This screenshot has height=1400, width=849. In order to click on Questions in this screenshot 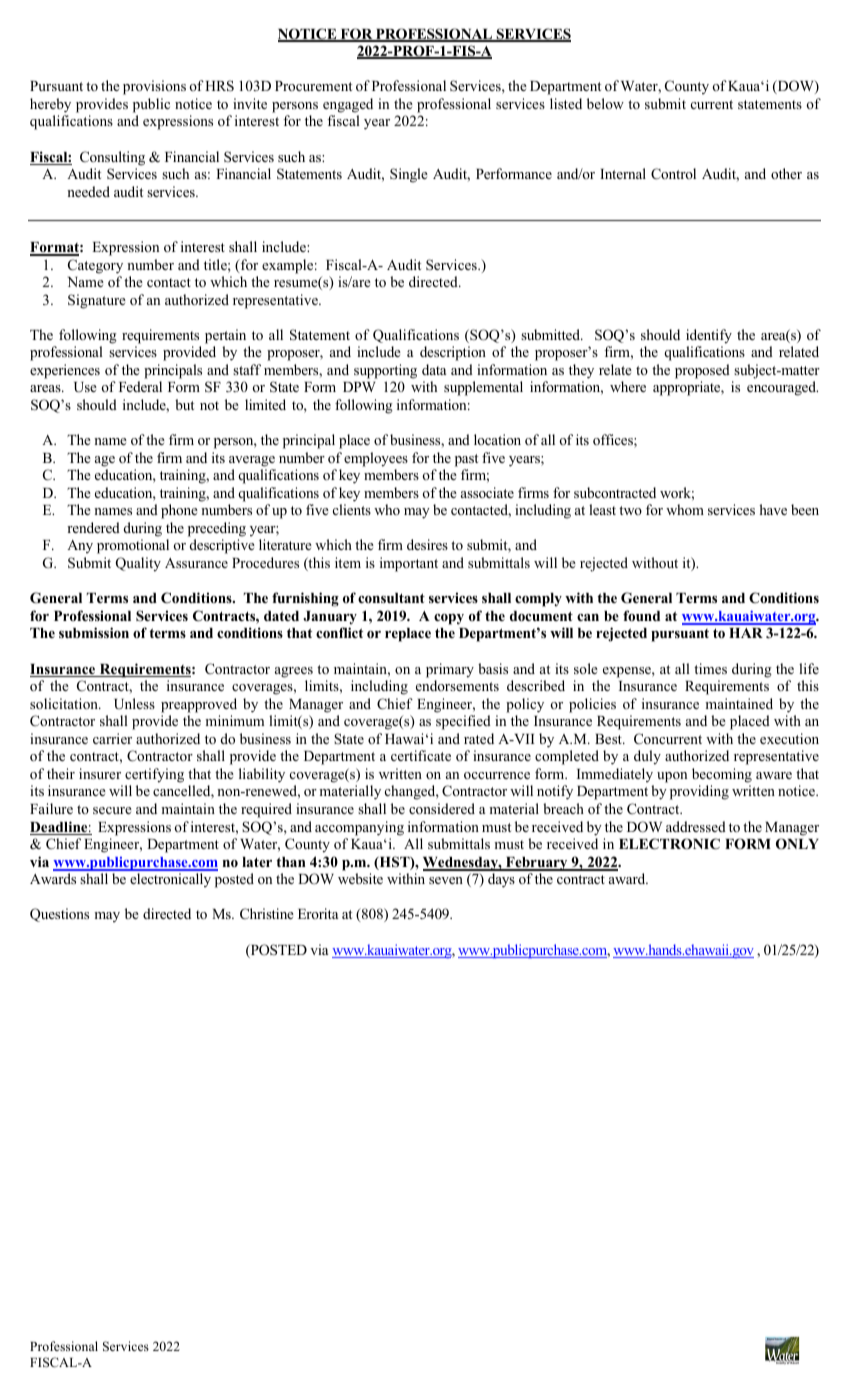, I will do `click(59, 915)`.
